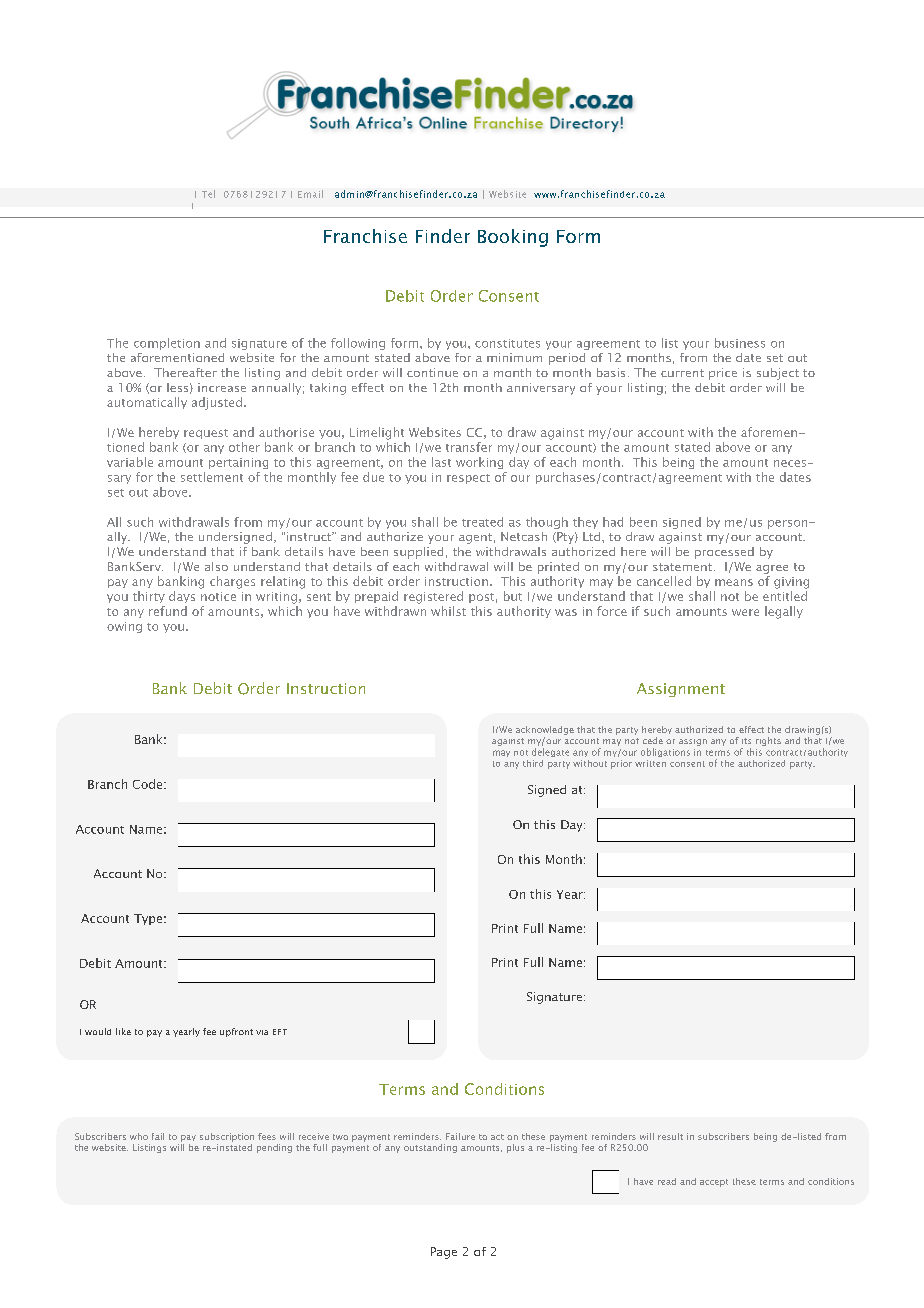  Describe the element at coordinates (545, 730) in the screenshot. I see `acknowledge` at that location.
